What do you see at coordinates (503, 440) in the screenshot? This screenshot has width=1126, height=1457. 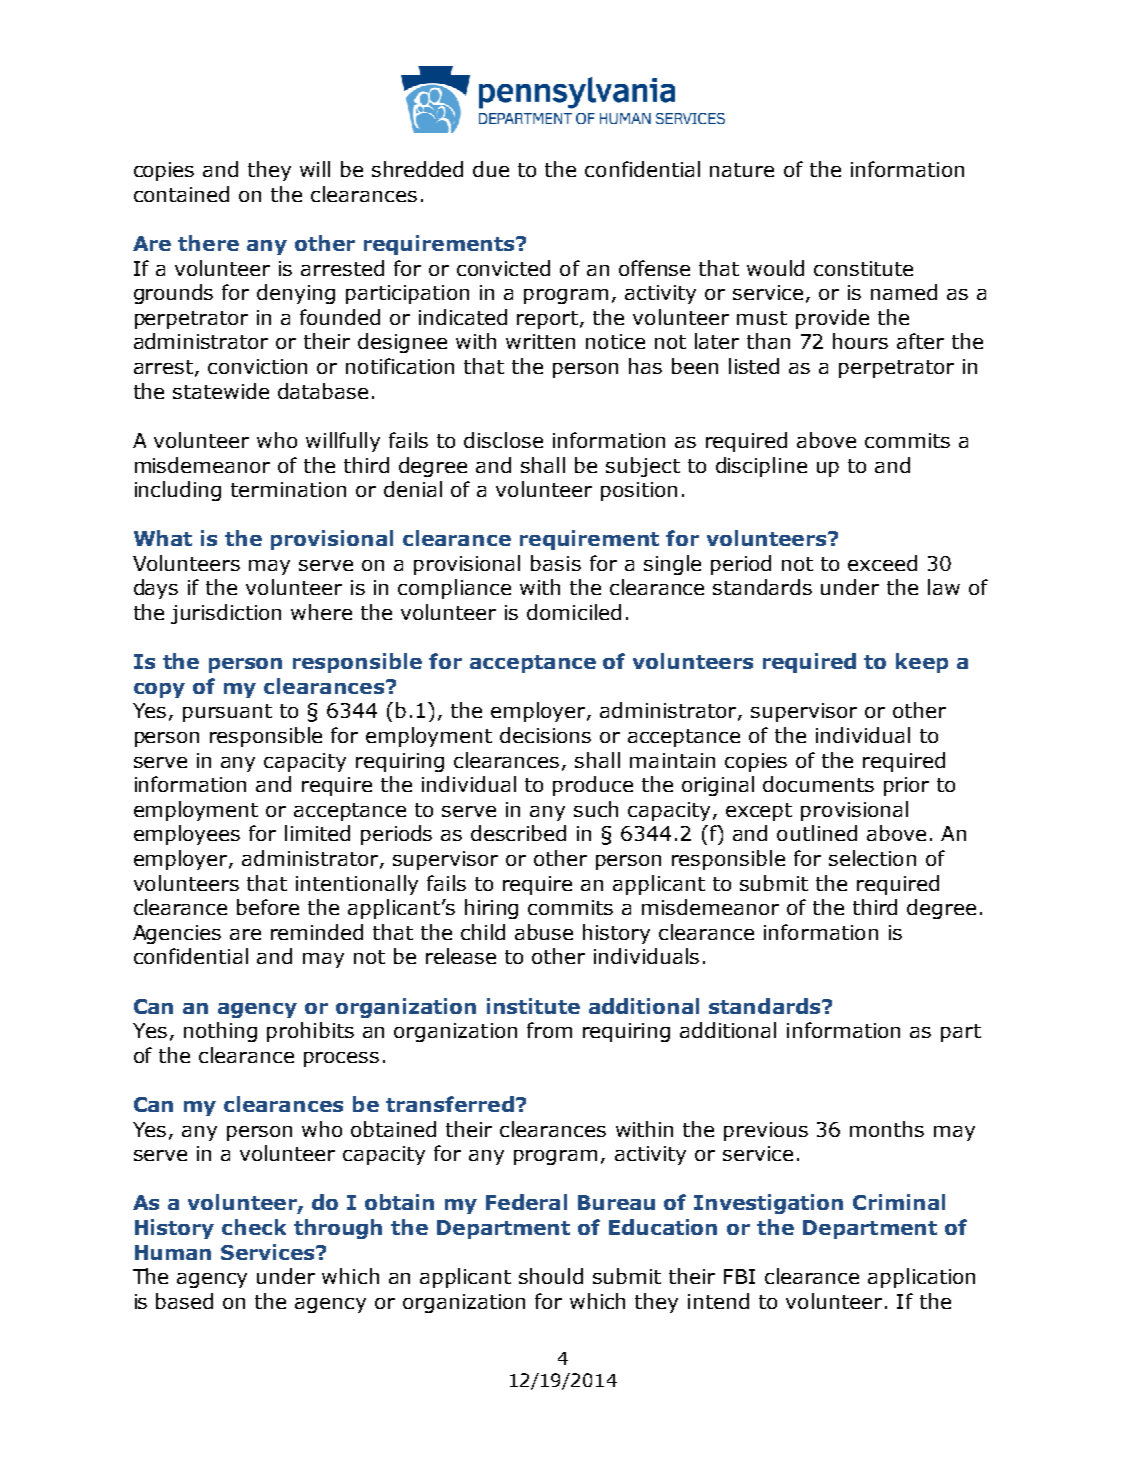 I see `disclose` at bounding box center [503, 440].
